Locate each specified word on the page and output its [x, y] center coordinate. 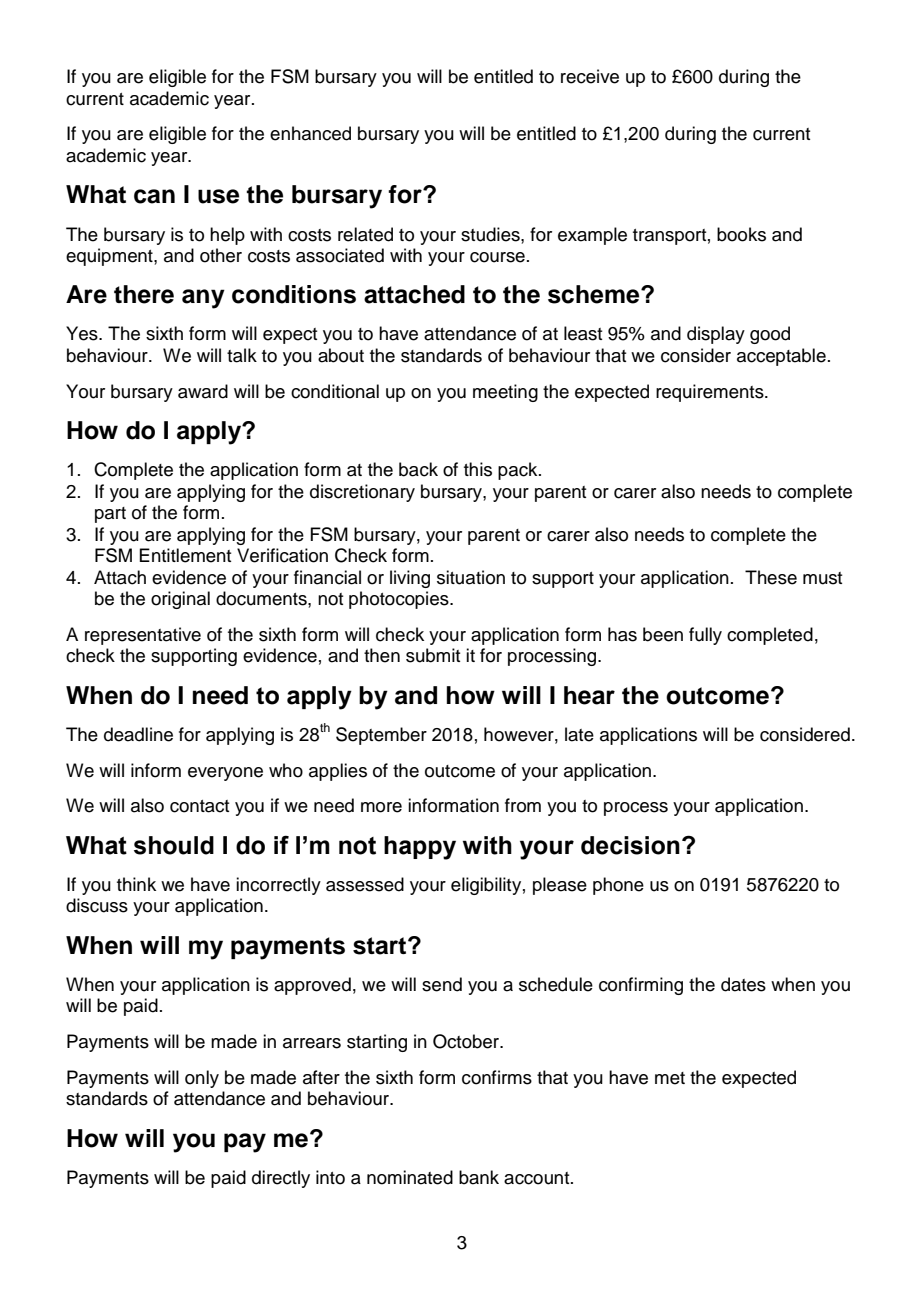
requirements [711, 393]
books [741, 234]
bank [479, 1177]
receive [590, 76]
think [136, 884]
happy [420, 848]
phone [618, 886]
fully [705, 636]
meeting [505, 393]
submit [433, 655]
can [154, 196]
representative [143, 636]
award [203, 391]
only [202, 1079]
